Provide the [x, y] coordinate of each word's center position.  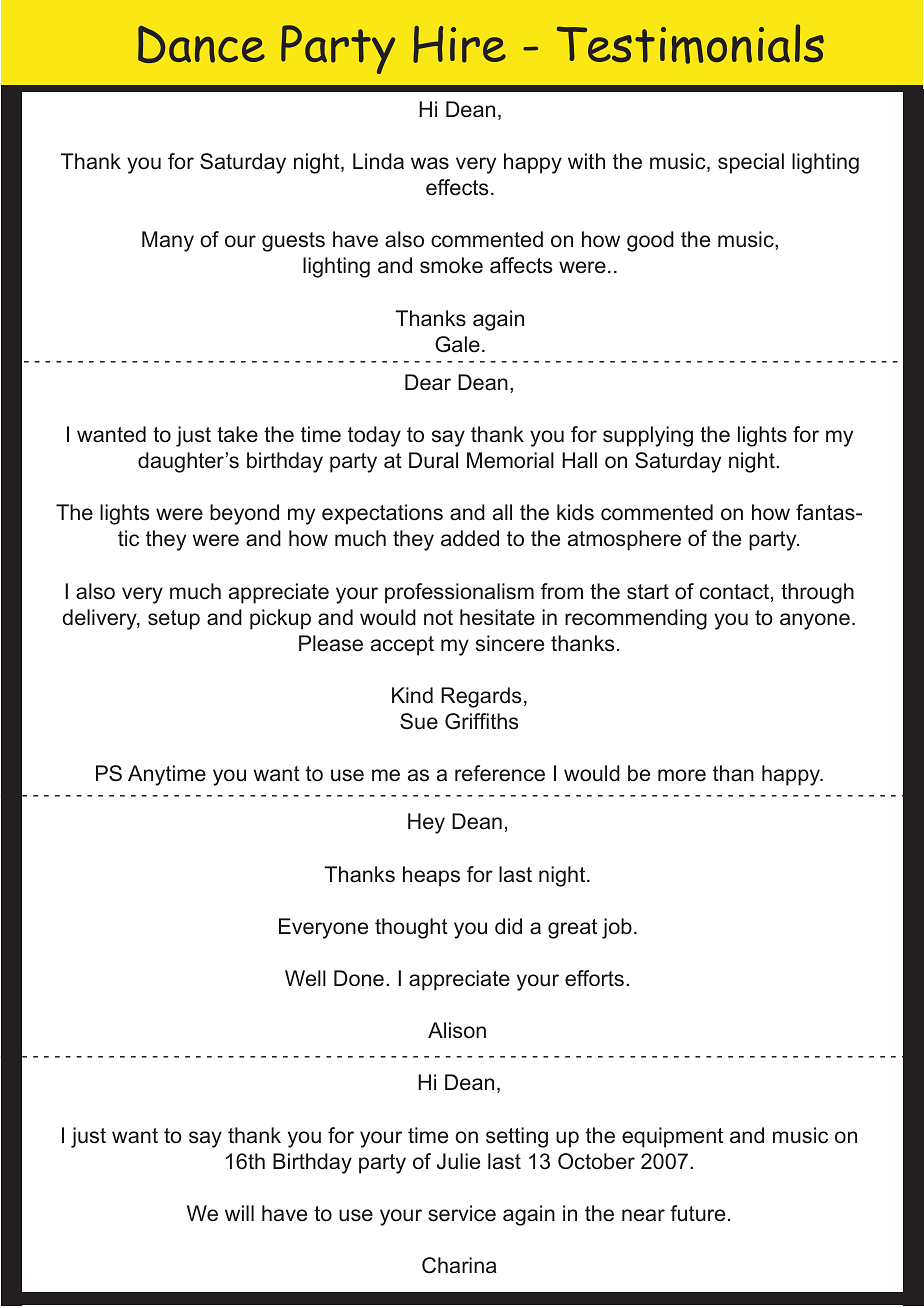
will [239, 1213]
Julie [458, 1161]
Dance [201, 44]
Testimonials [690, 44]
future [697, 1213]
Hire [459, 44]
